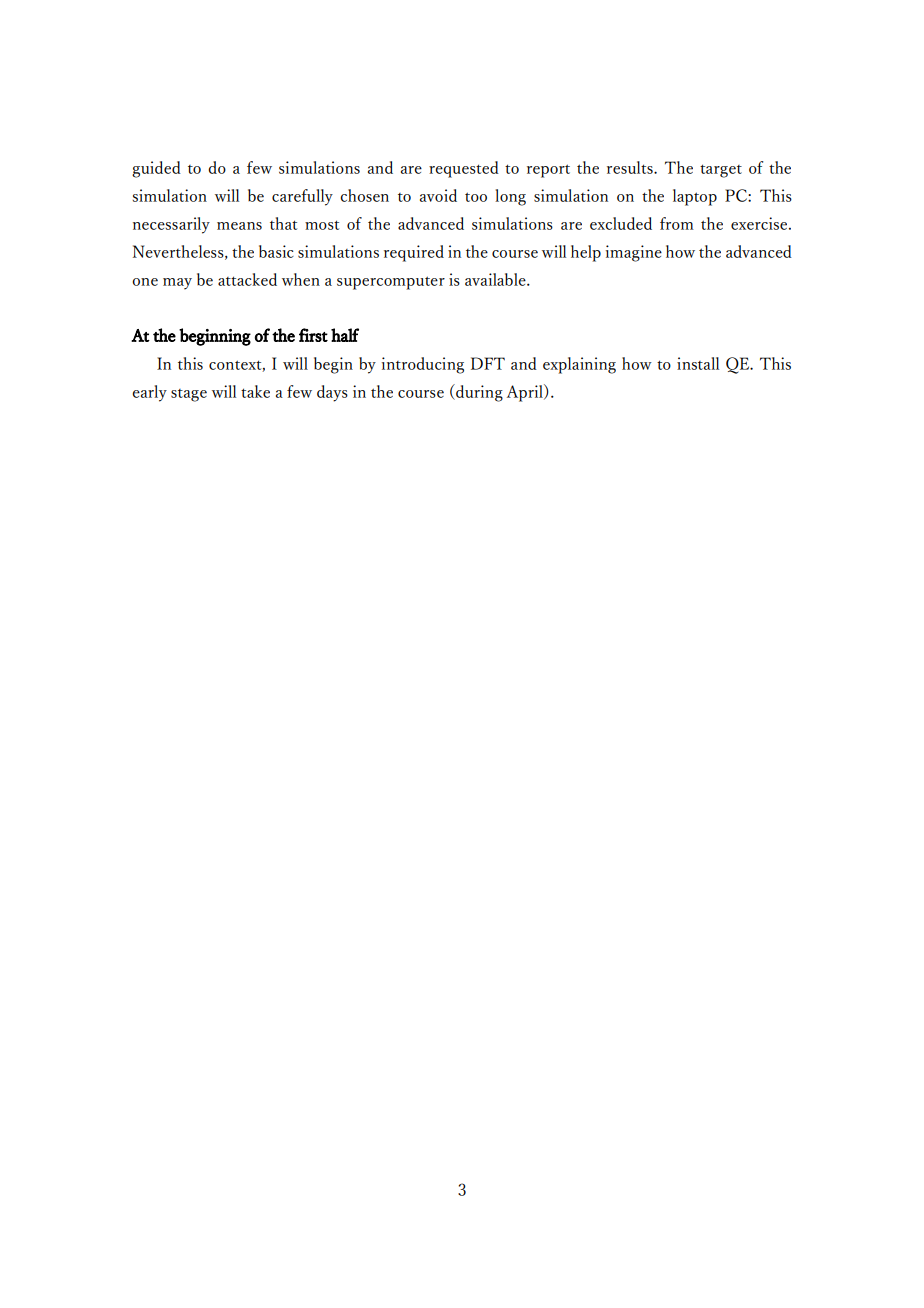 The height and width of the screenshot is (1308, 924). Describe the element at coordinates (255, 391) in the screenshot. I see `take` at that location.
